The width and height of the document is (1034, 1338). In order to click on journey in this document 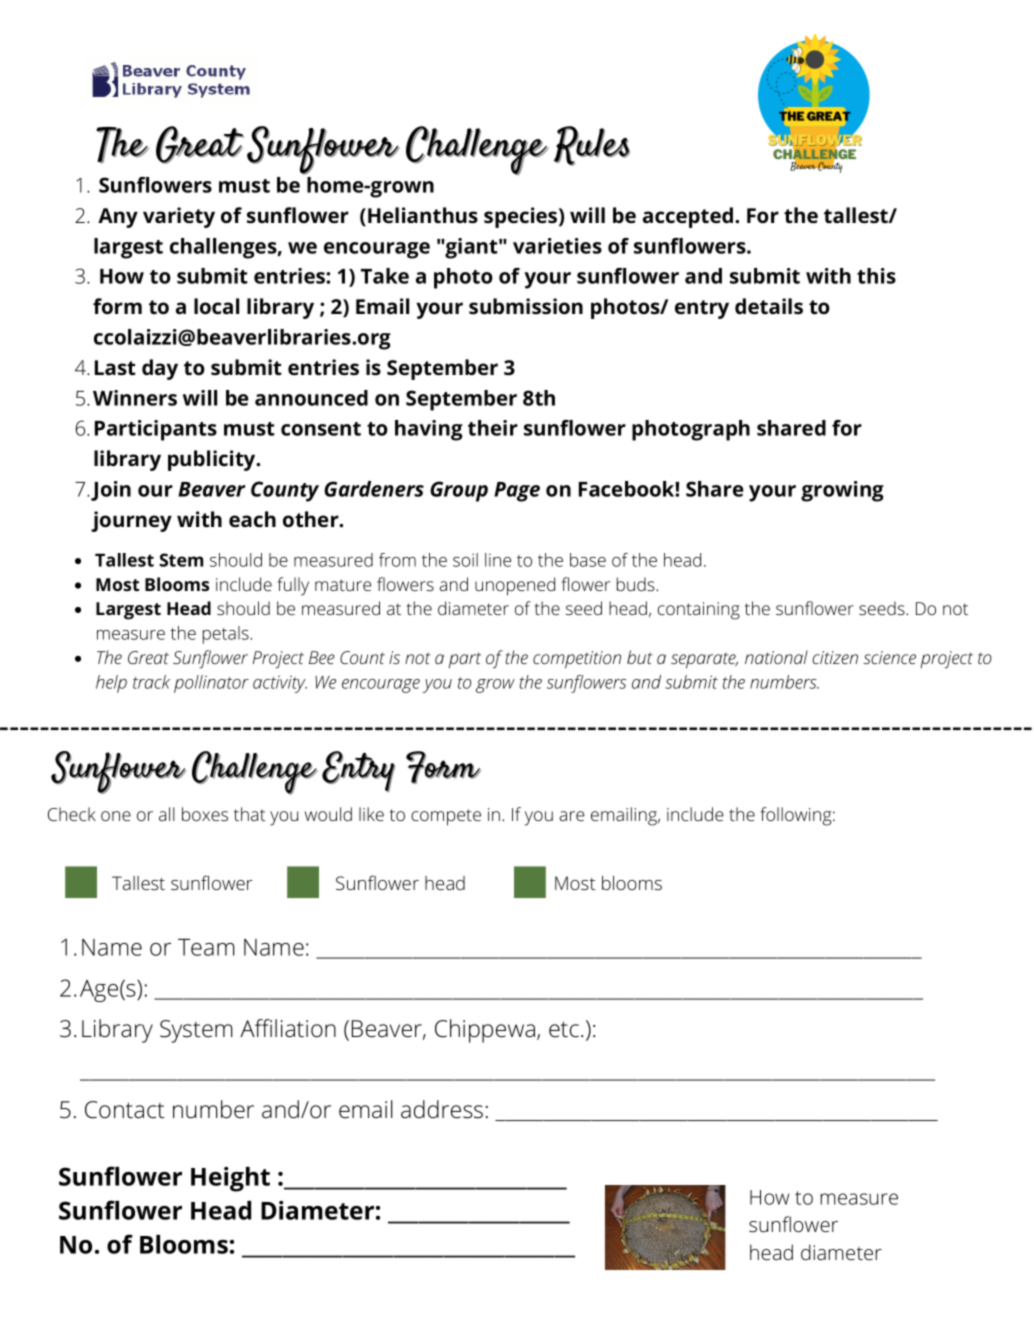, I will do `click(131, 521)`.
